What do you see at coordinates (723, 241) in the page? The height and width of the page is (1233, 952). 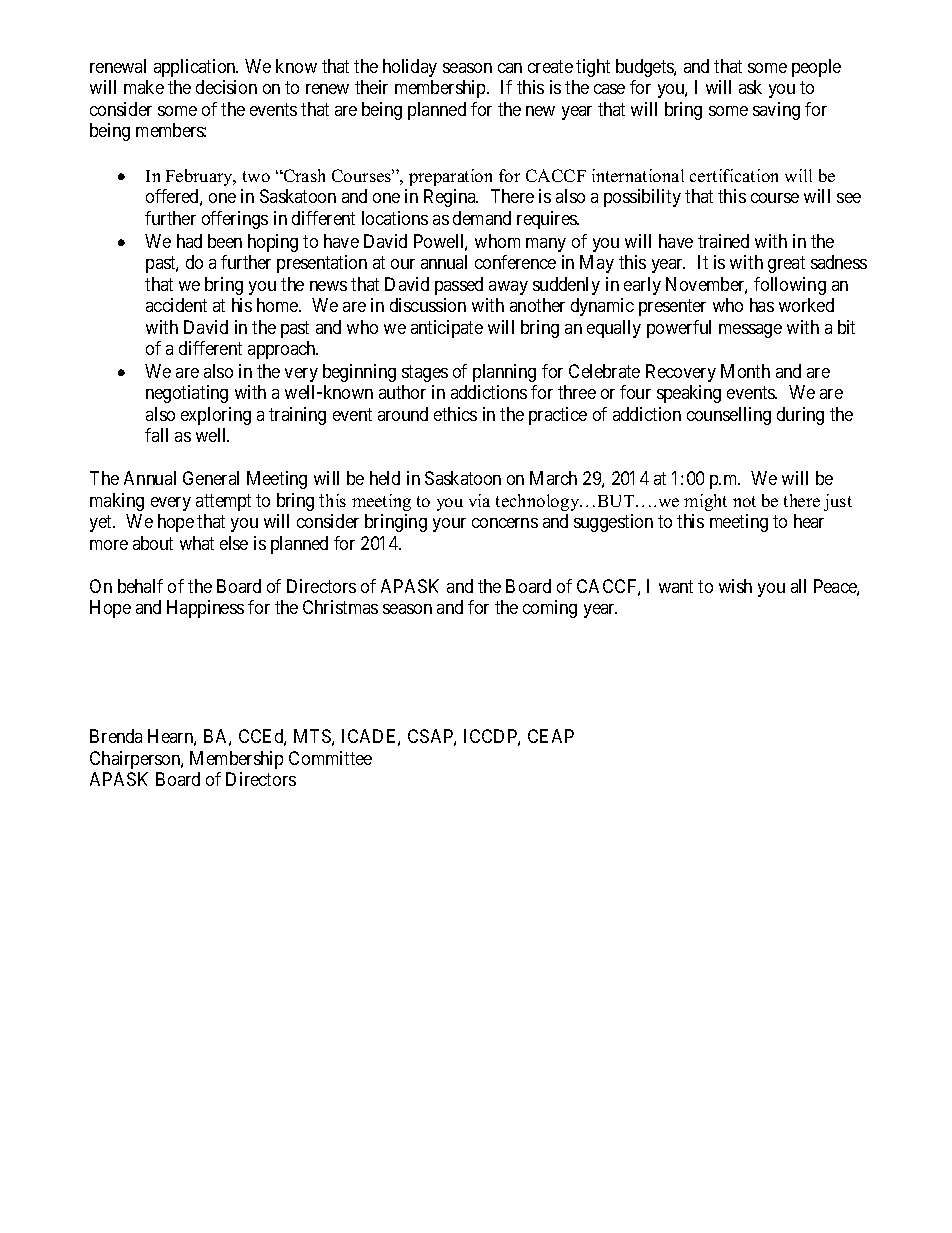 I see `trained` at bounding box center [723, 241].
